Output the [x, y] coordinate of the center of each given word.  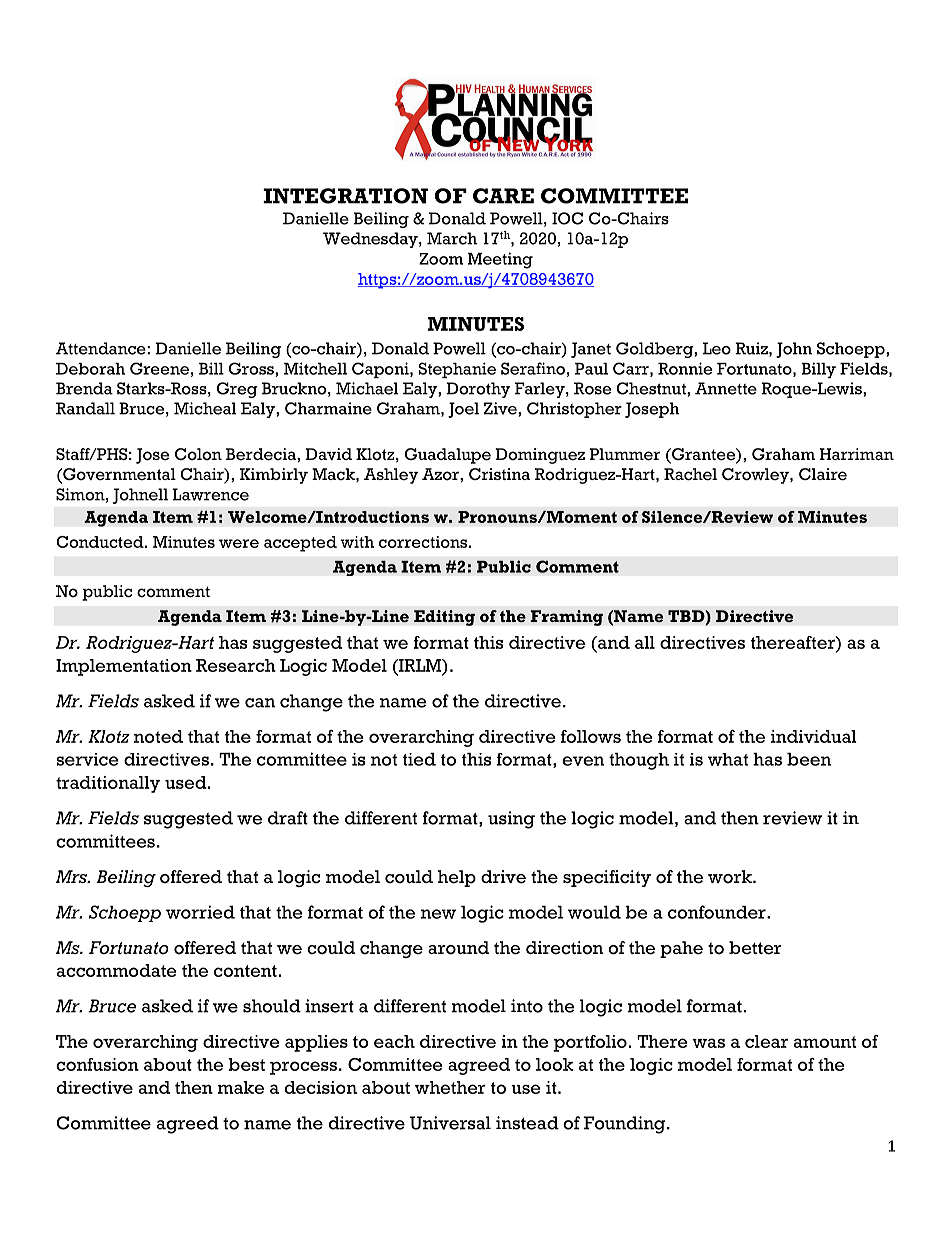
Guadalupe [448, 456]
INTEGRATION [345, 196]
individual [814, 736]
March [452, 238]
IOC [567, 218]
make [240, 1087]
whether [450, 1087]
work [731, 877]
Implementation [124, 667]
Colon [198, 454]
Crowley [756, 476]
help [457, 878]
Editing [444, 618]
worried [200, 912]
